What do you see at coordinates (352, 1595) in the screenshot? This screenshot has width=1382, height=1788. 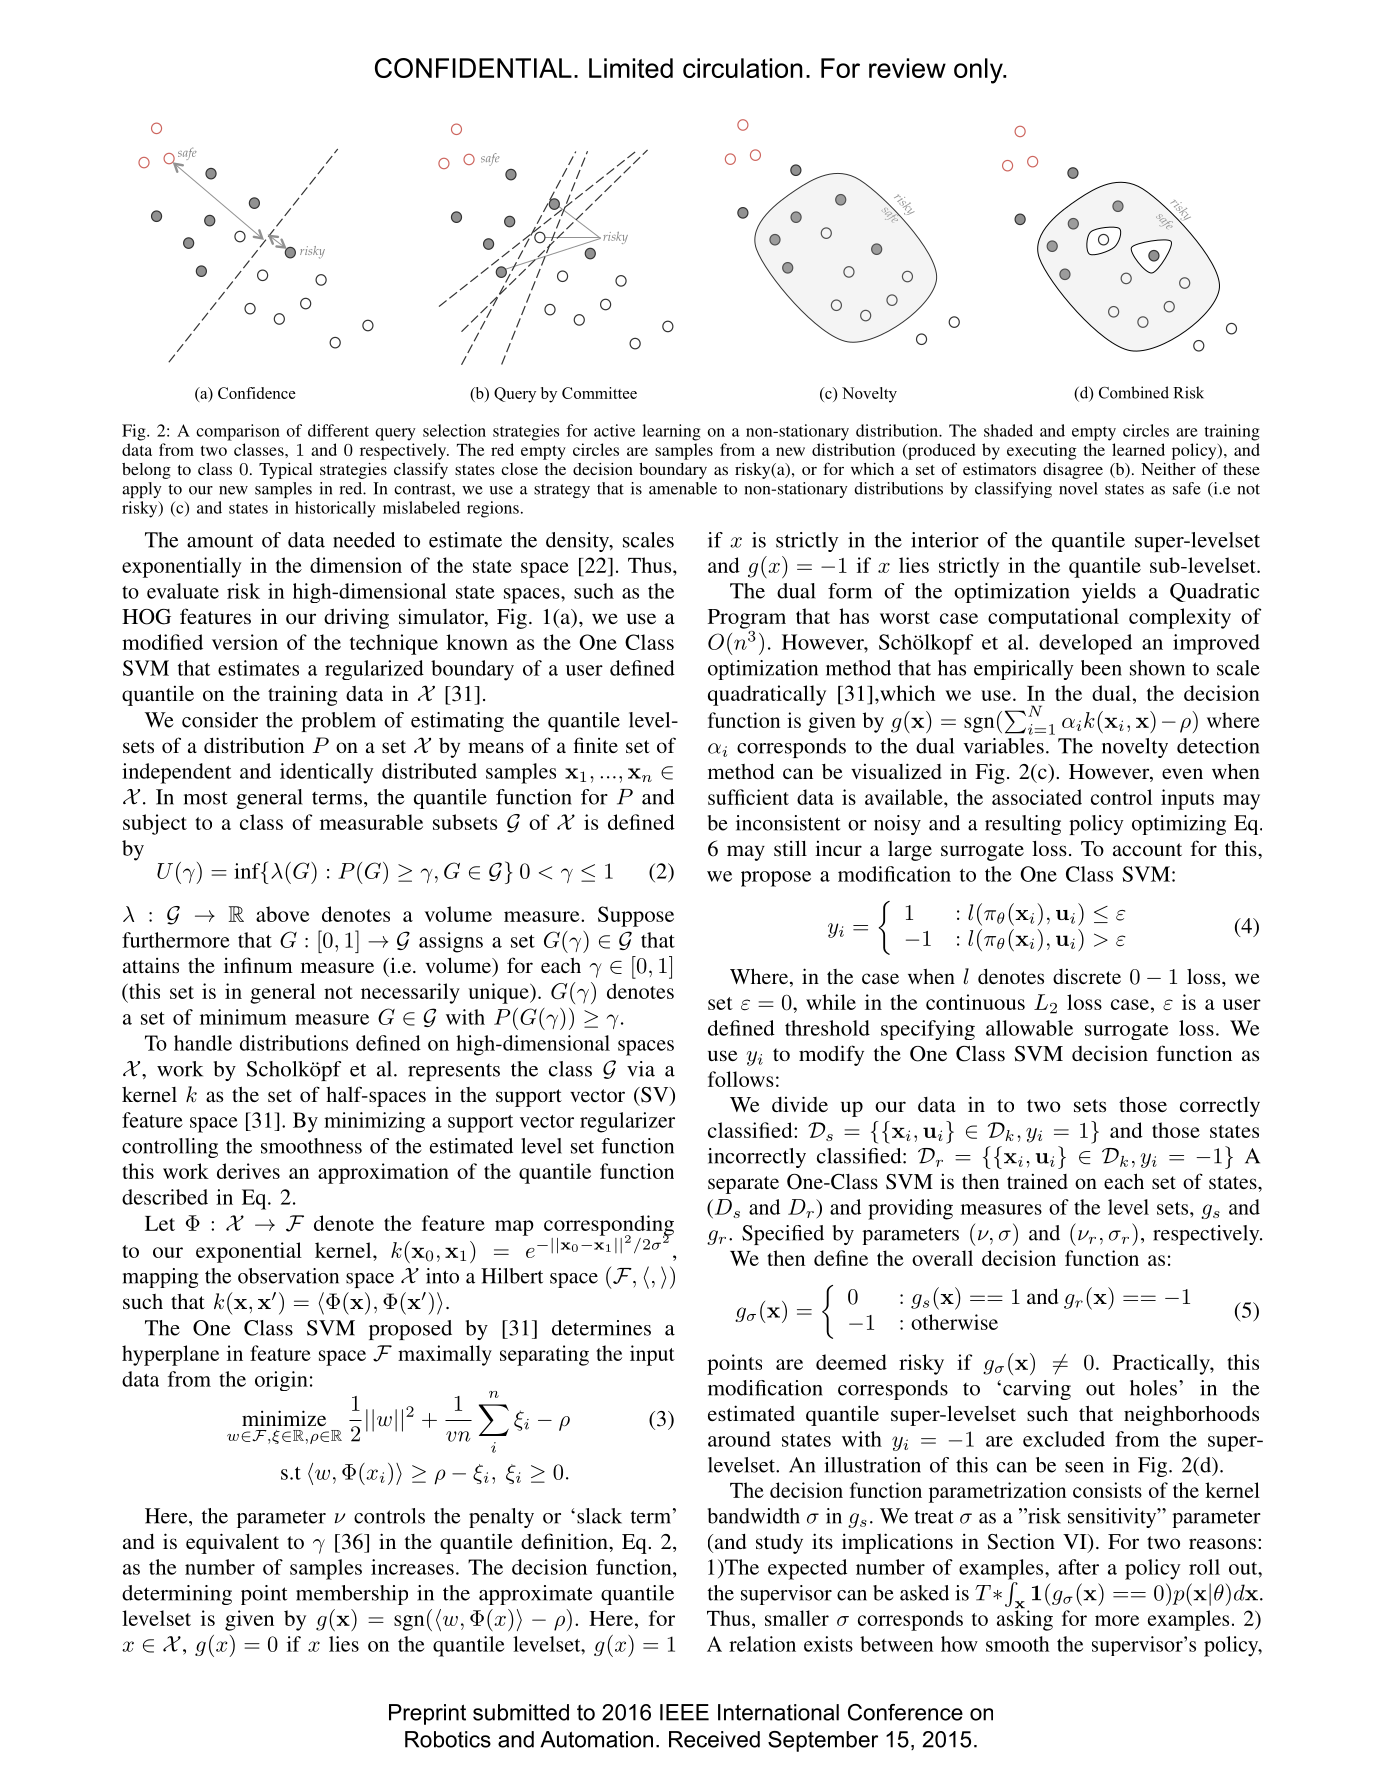 I see `membership` at bounding box center [352, 1595].
